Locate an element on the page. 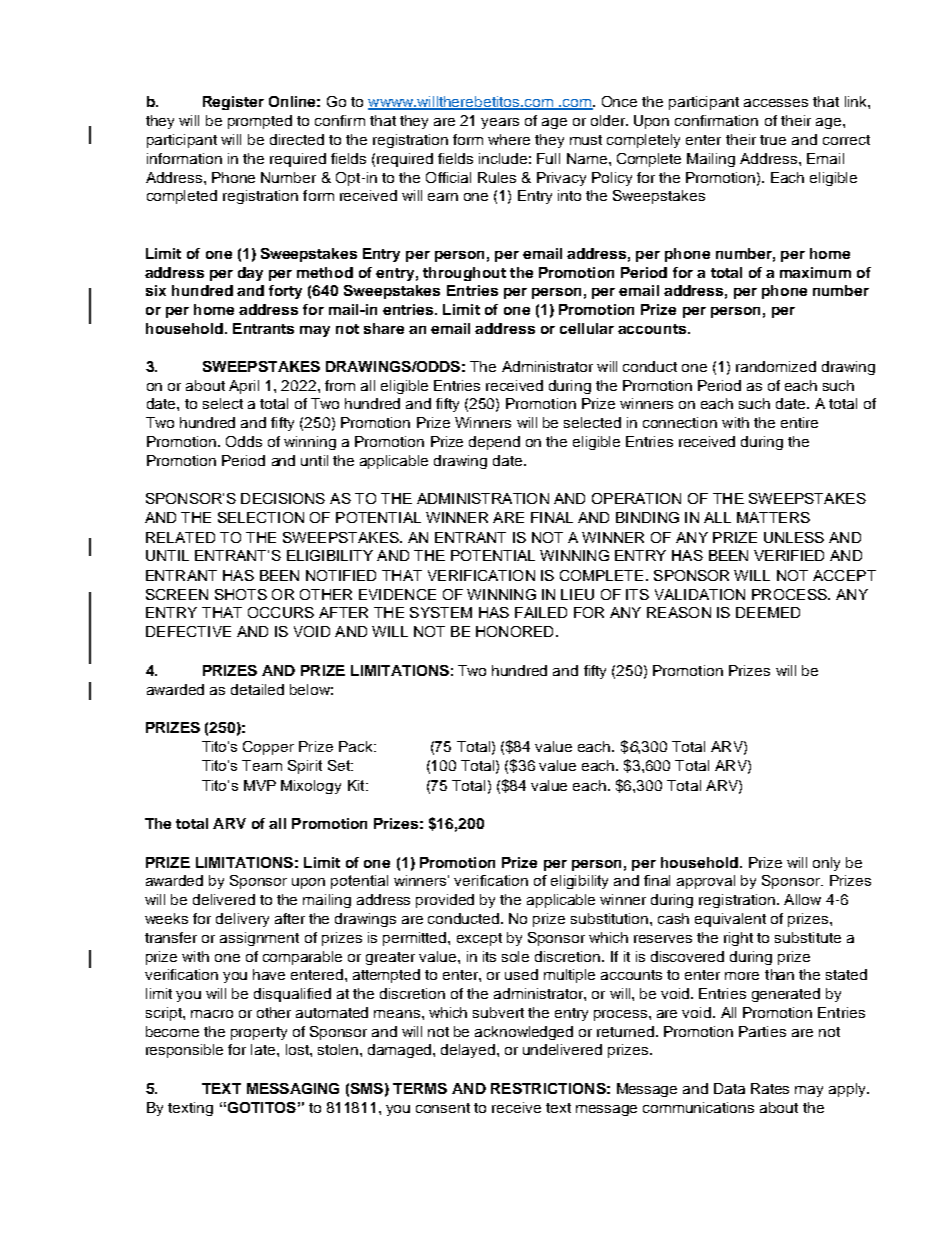 The width and height of the document is (952, 1233). true is located at coordinates (773, 140).
